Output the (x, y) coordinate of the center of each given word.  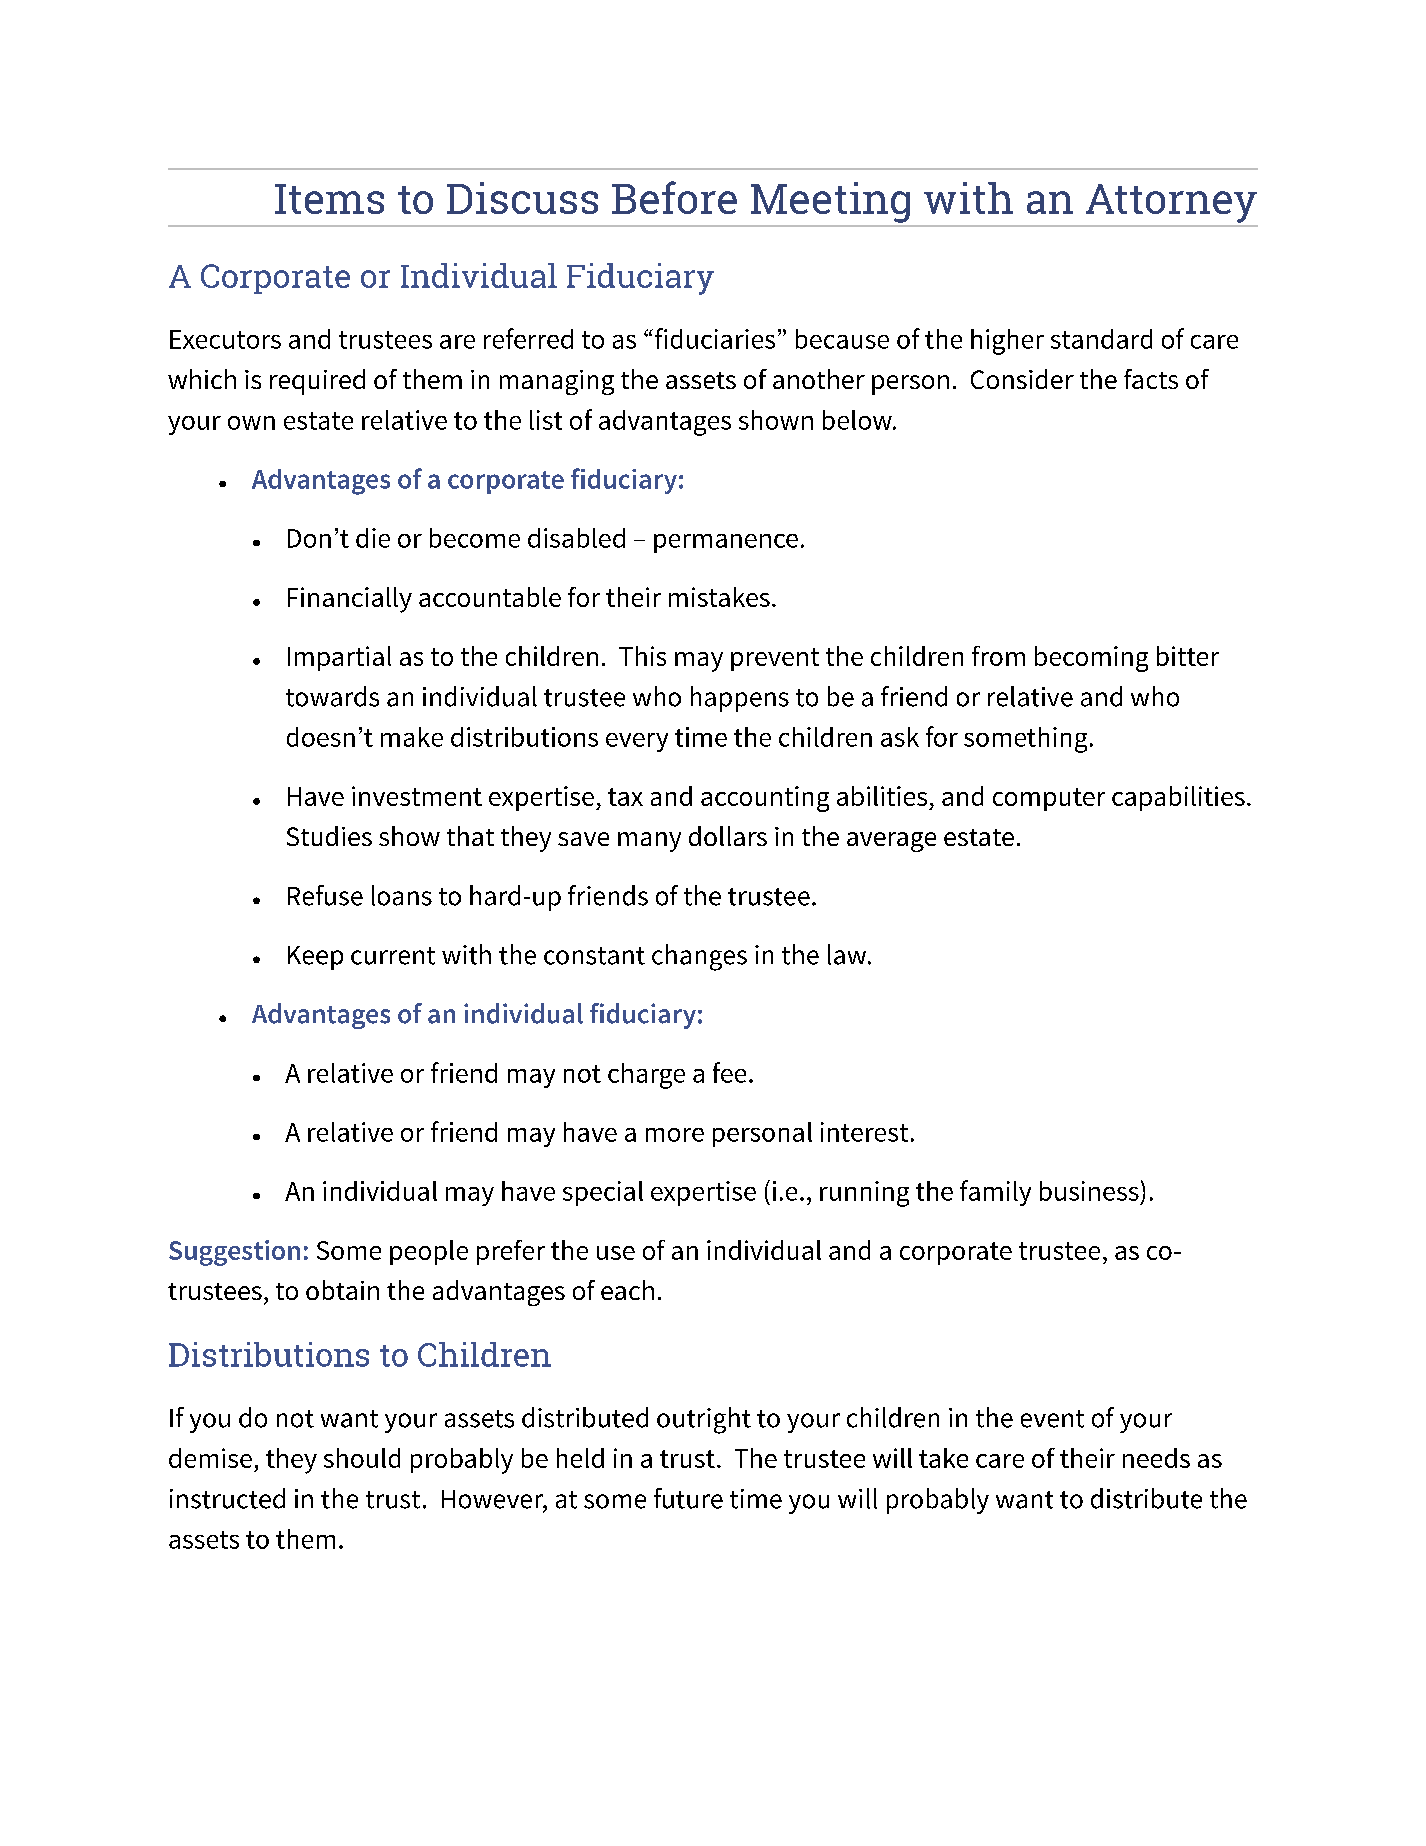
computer (1049, 799)
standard (1101, 339)
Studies (329, 836)
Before (674, 197)
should (362, 1458)
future (688, 1498)
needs (1156, 1458)
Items (329, 199)
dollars (728, 836)
